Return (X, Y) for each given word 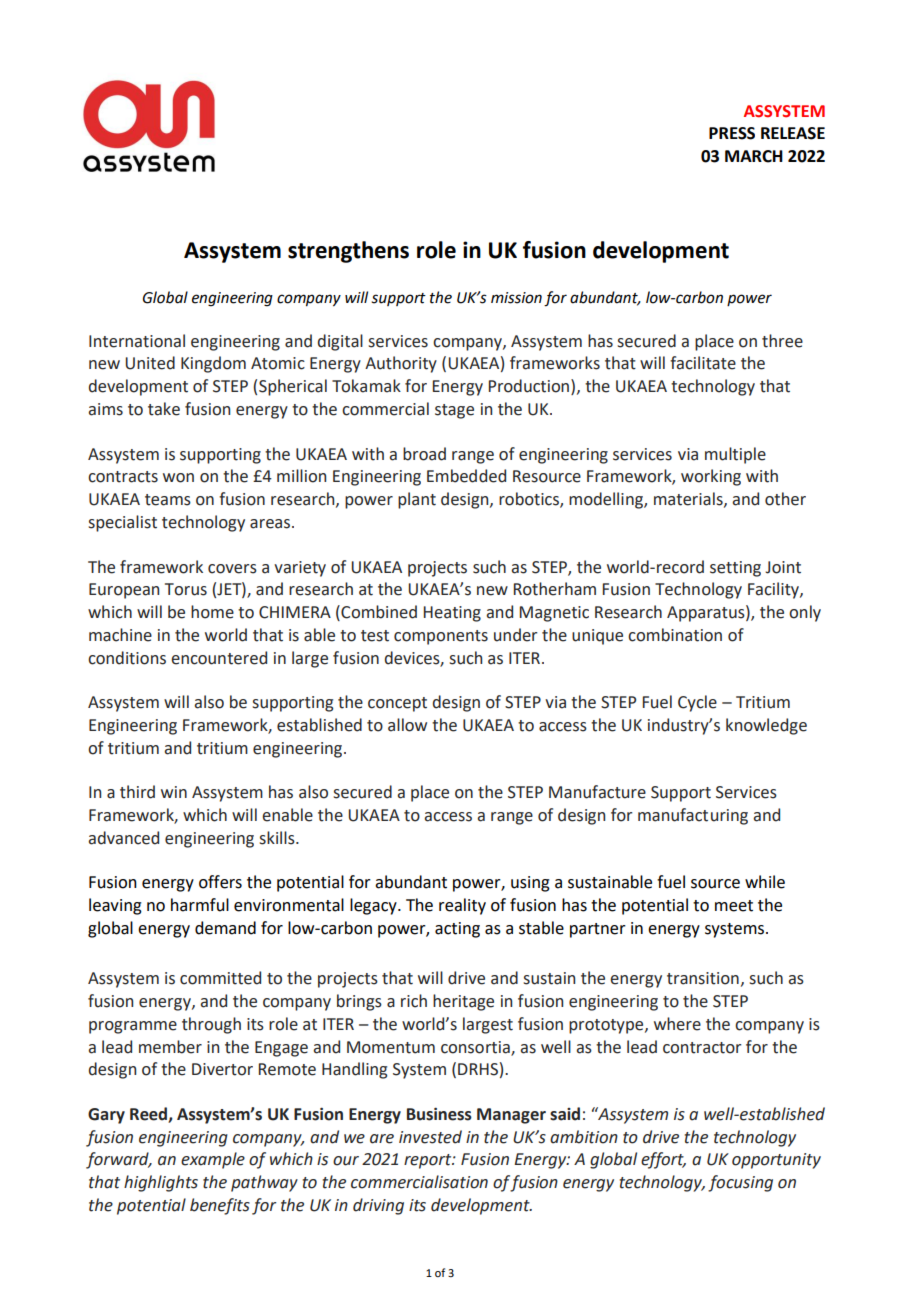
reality (462, 906)
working (711, 477)
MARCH (754, 156)
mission (516, 298)
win (174, 792)
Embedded (466, 476)
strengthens (348, 252)
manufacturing (693, 816)
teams (168, 500)
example (213, 1160)
